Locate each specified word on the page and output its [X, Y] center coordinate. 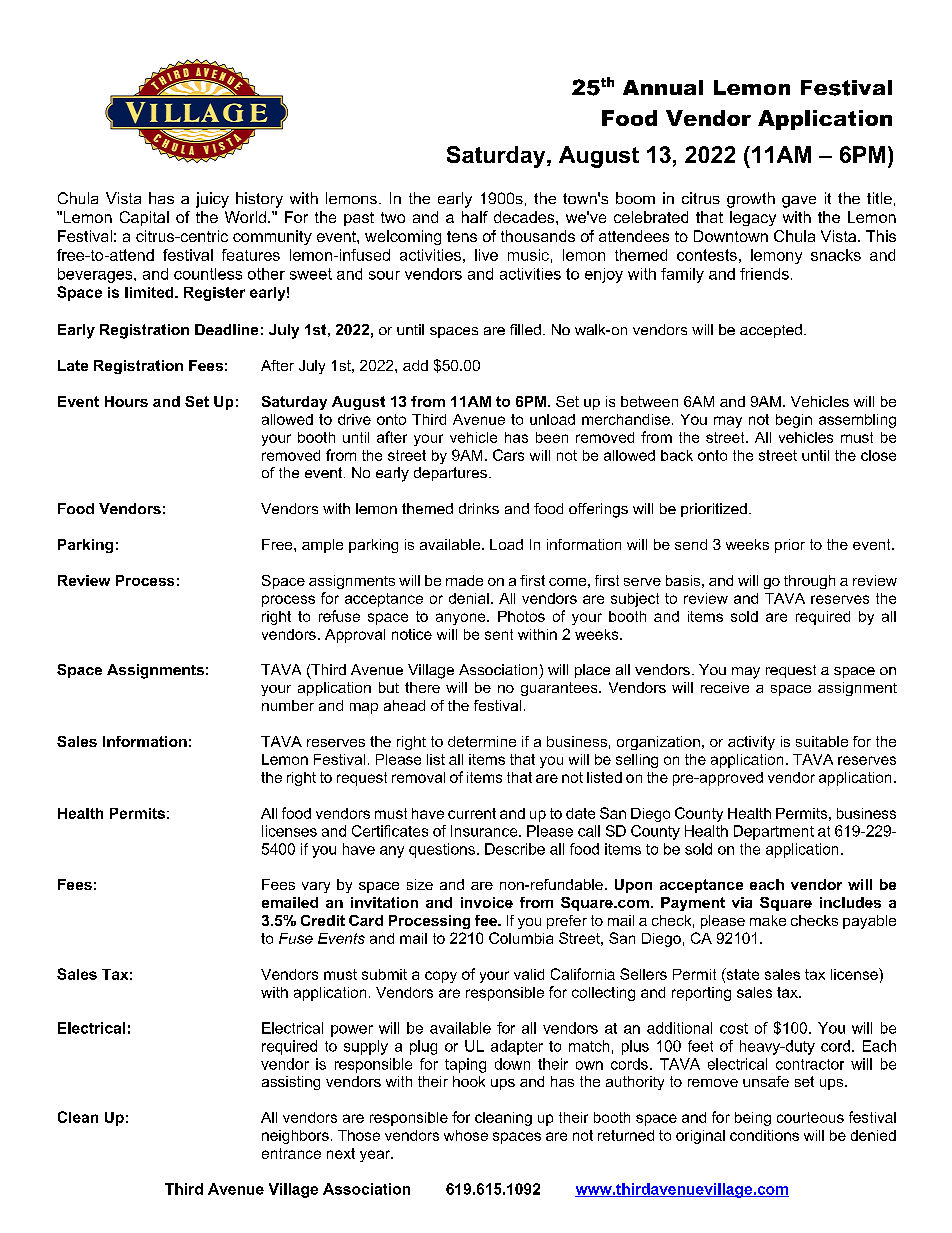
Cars [508, 455]
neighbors [295, 1137]
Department [774, 832]
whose [466, 1135]
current [472, 813]
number [288, 705]
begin [794, 421]
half [475, 217]
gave [799, 202]
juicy [212, 200]
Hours [126, 401]
